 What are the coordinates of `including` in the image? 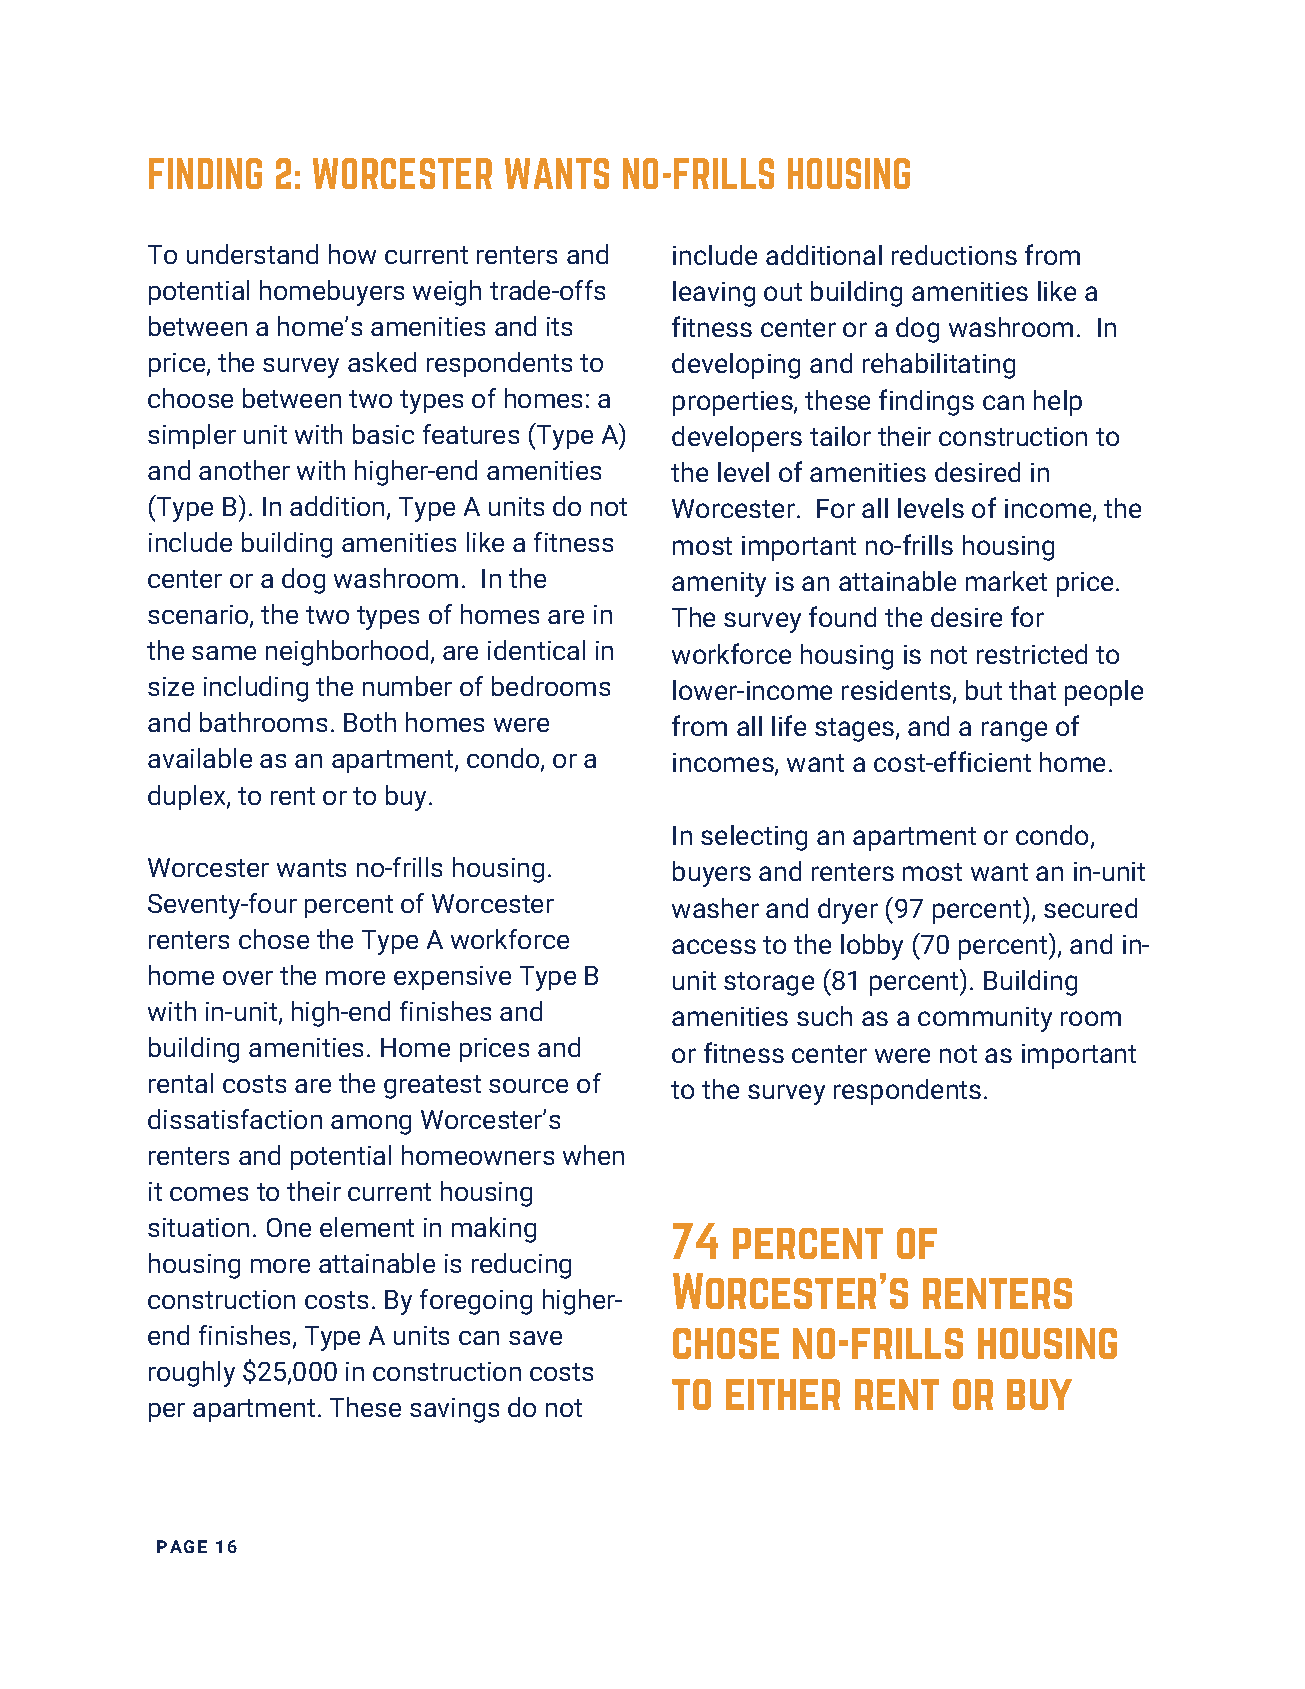 It's located at (256, 689).
